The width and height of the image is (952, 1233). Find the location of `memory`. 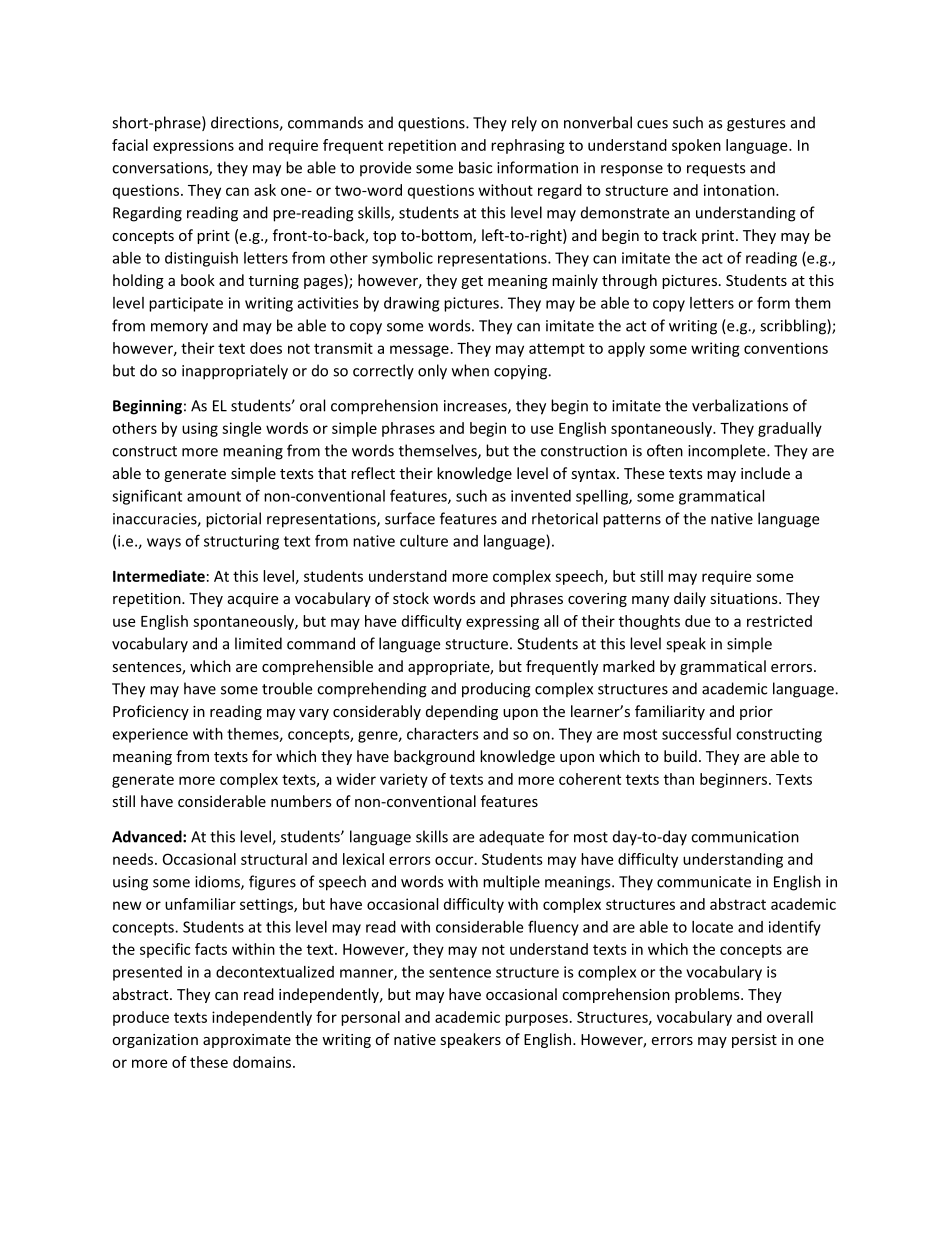

memory is located at coordinates (179, 329).
